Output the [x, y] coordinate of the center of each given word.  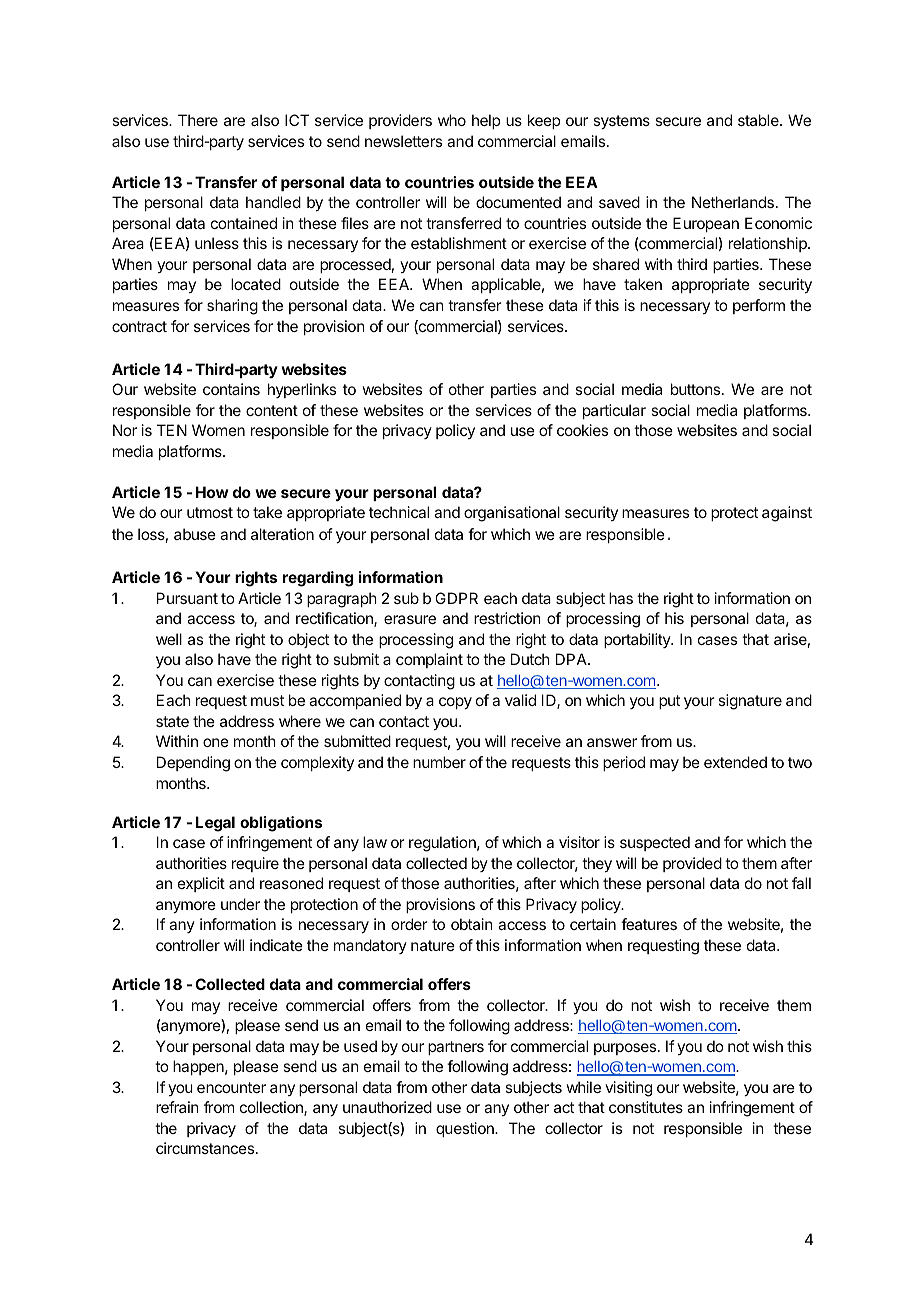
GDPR [456, 598]
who [452, 120]
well [169, 639]
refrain [177, 1107]
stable [759, 120]
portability [638, 640]
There [198, 120]
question [466, 1129]
